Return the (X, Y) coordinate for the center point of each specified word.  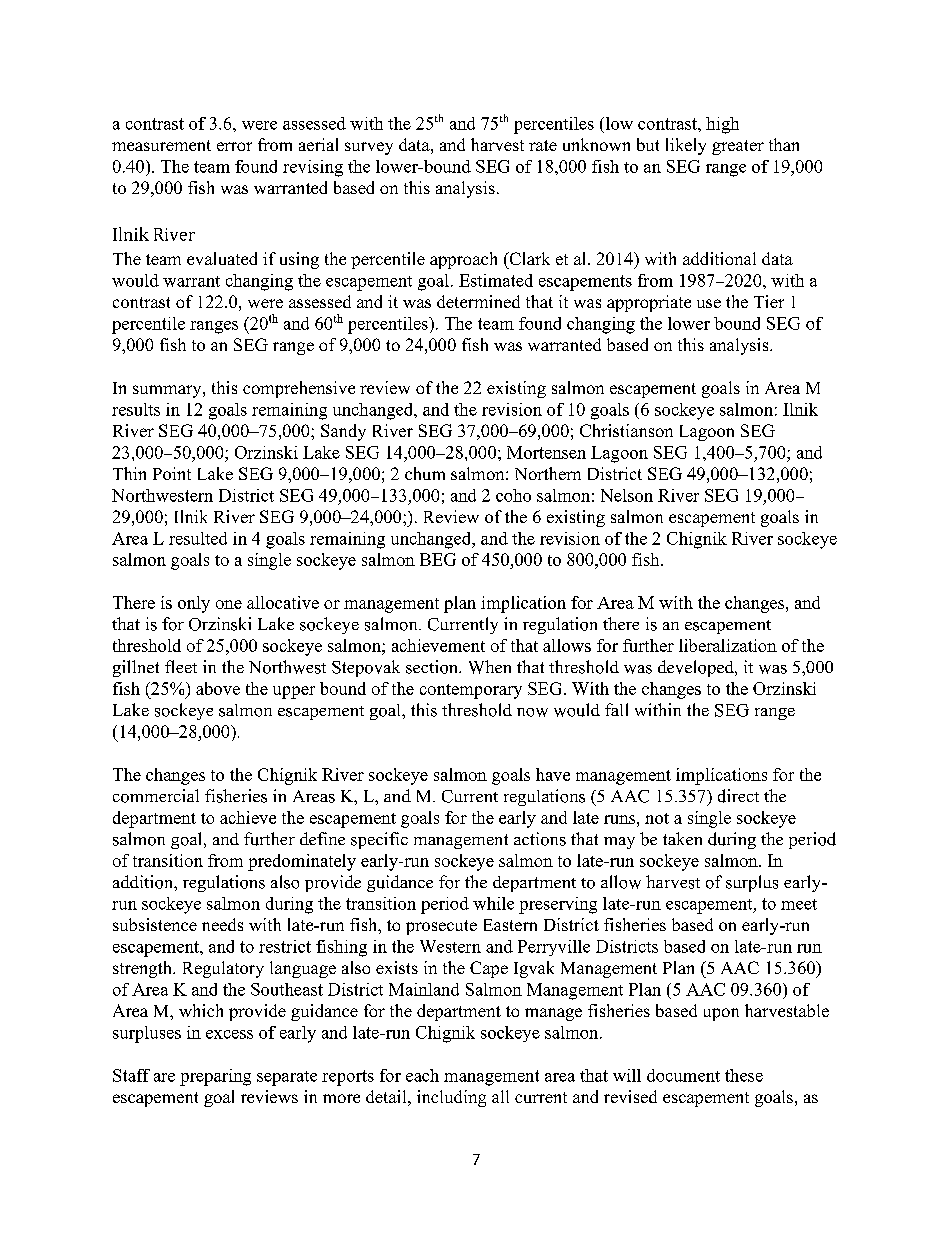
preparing (215, 1077)
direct (738, 796)
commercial (156, 796)
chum (425, 473)
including (451, 1098)
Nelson (627, 495)
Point (172, 473)
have (553, 774)
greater (738, 147)
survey (369, 148)
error (234, 146)
